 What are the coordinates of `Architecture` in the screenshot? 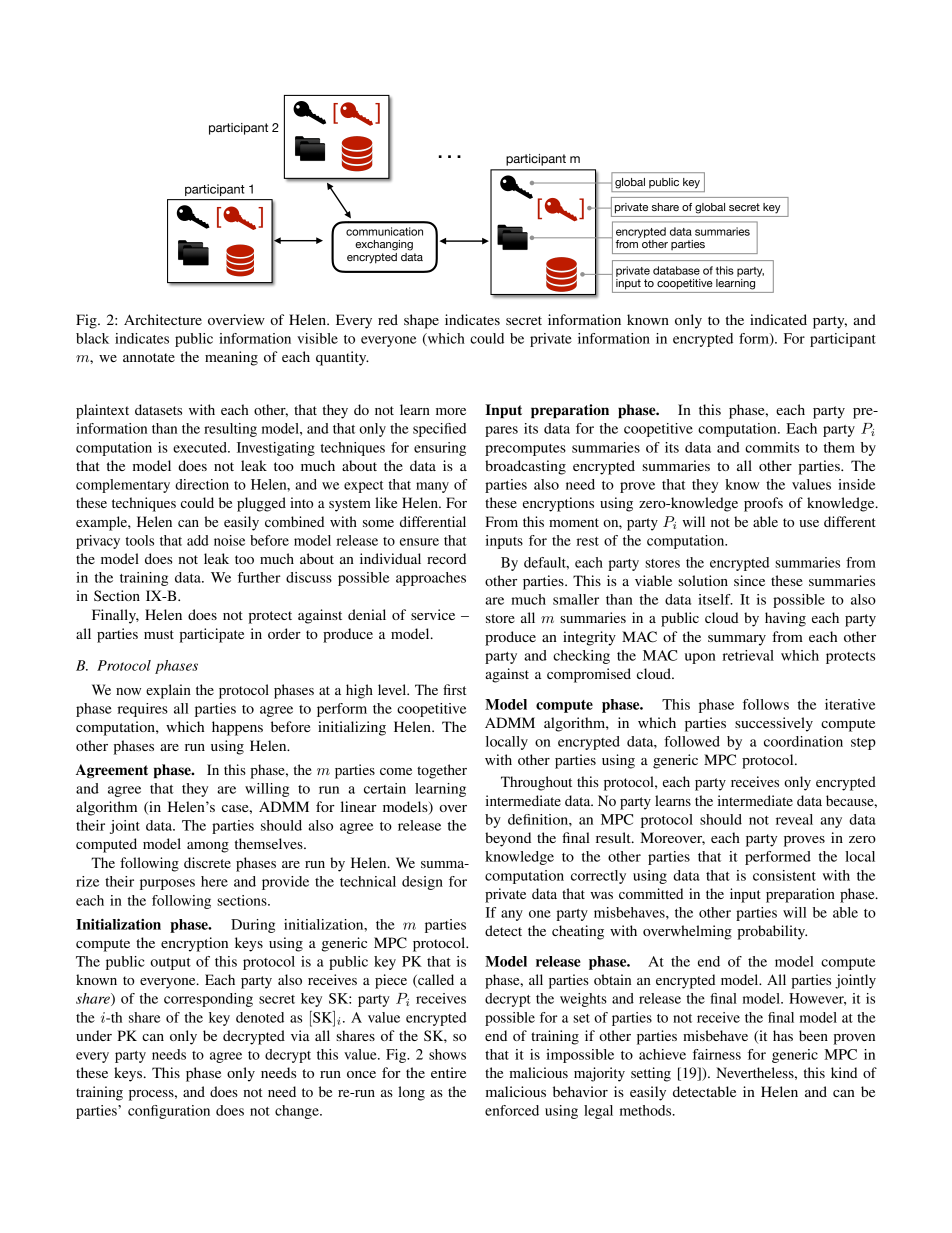 It's located at (163, 319).
